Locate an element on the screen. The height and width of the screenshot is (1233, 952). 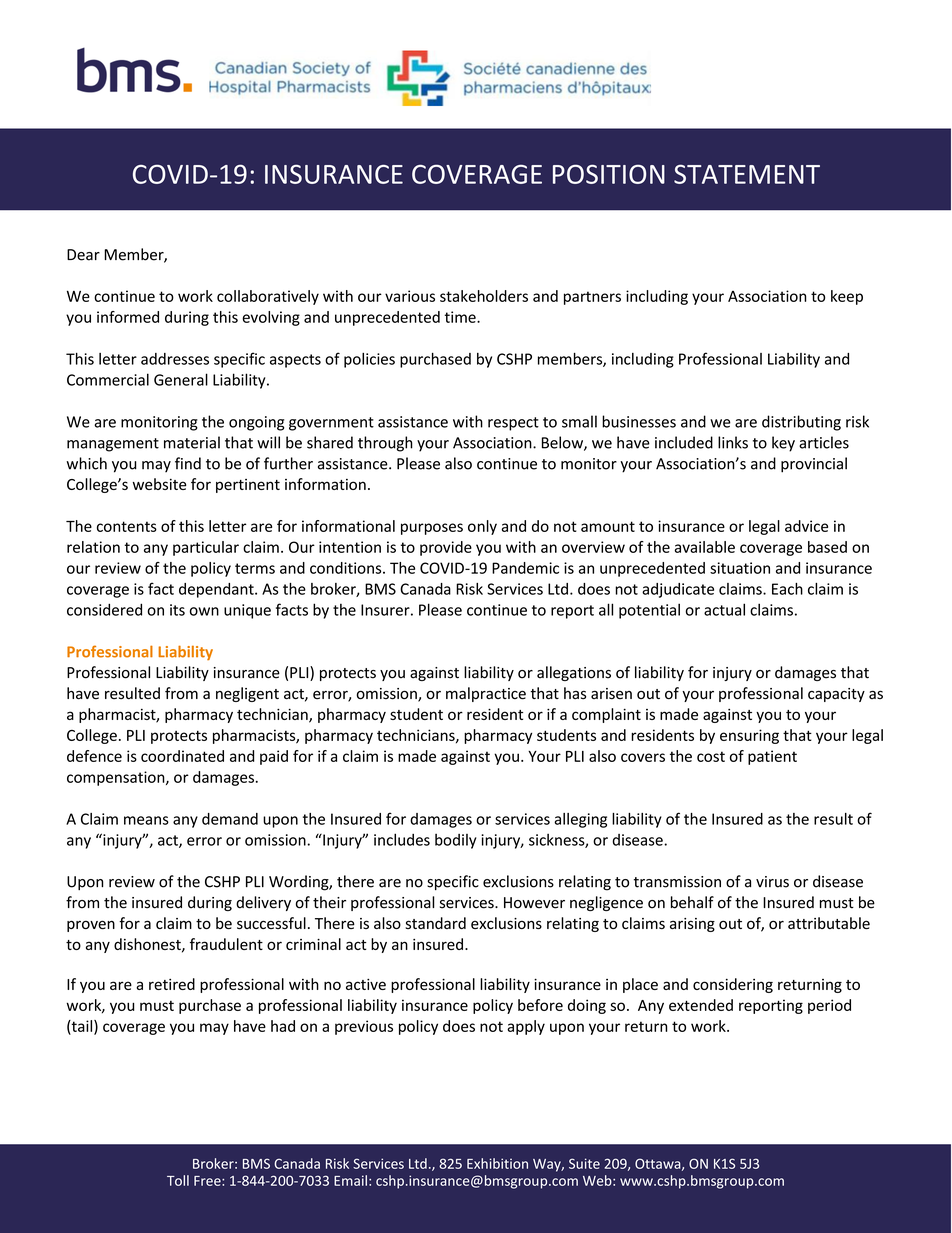
means is located at coordinates (146, 820).
